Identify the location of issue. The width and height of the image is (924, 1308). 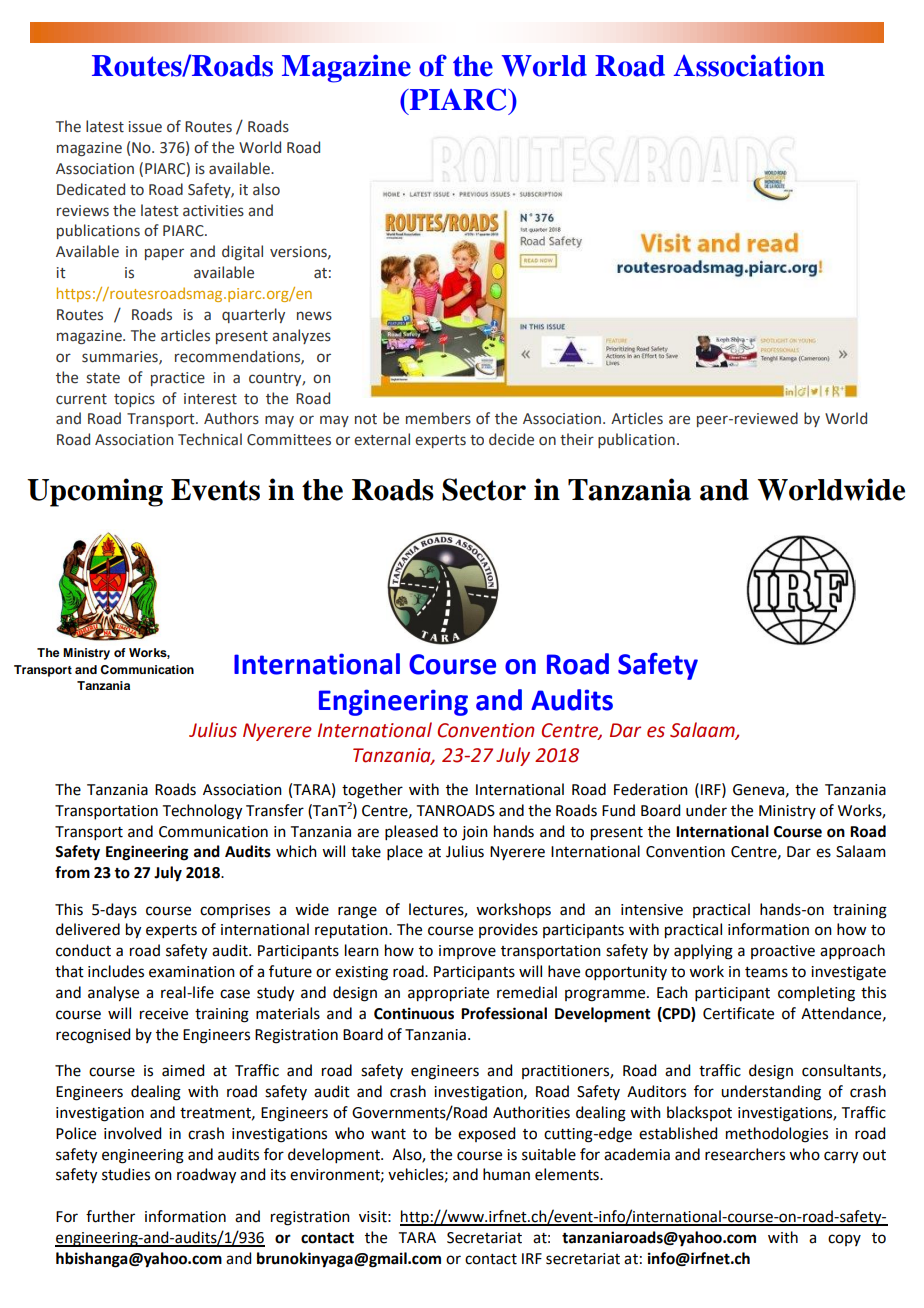
(145, 127).
